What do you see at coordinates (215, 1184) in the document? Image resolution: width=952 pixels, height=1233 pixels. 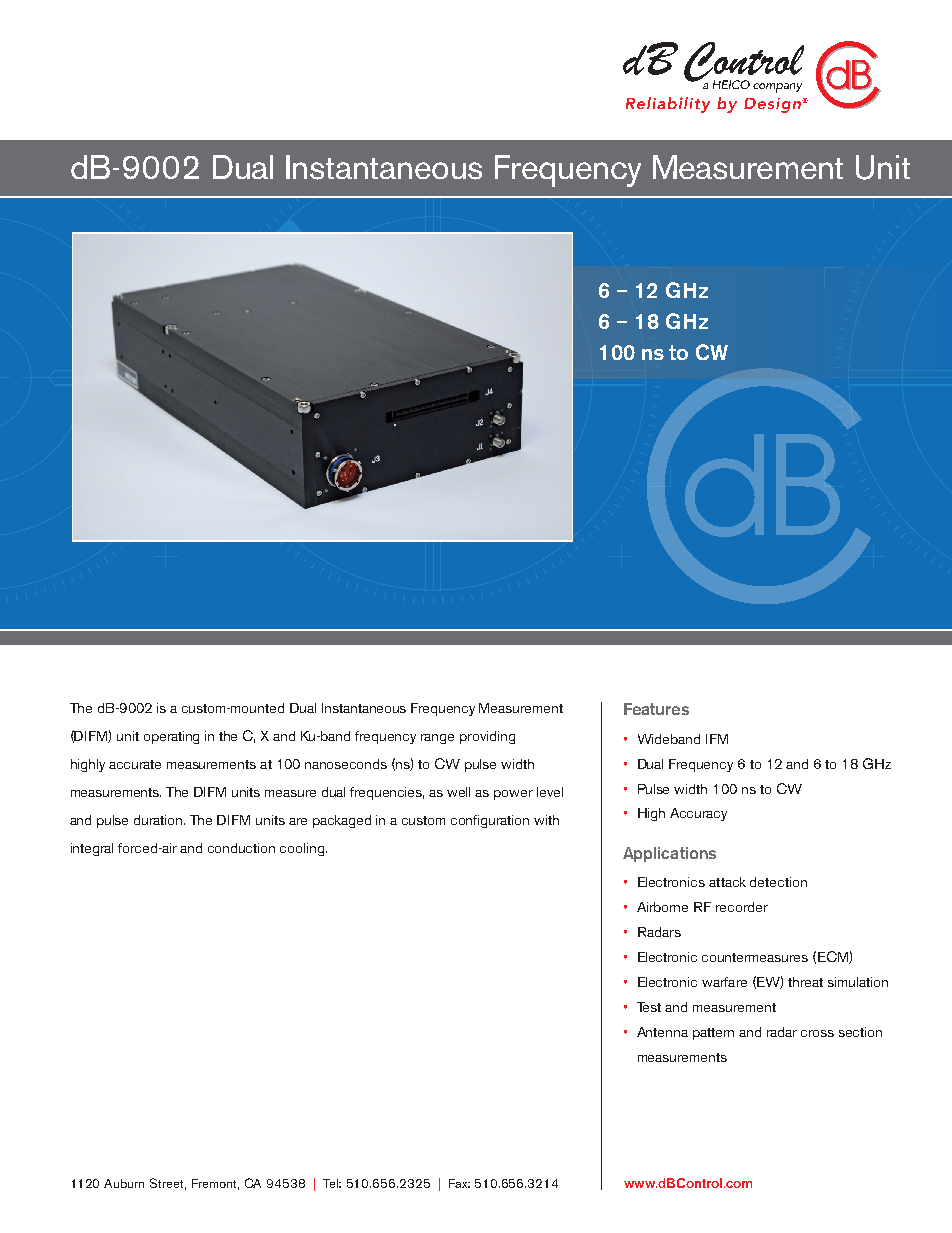 I see `Fremont` at bounding box center [215, 1184].
